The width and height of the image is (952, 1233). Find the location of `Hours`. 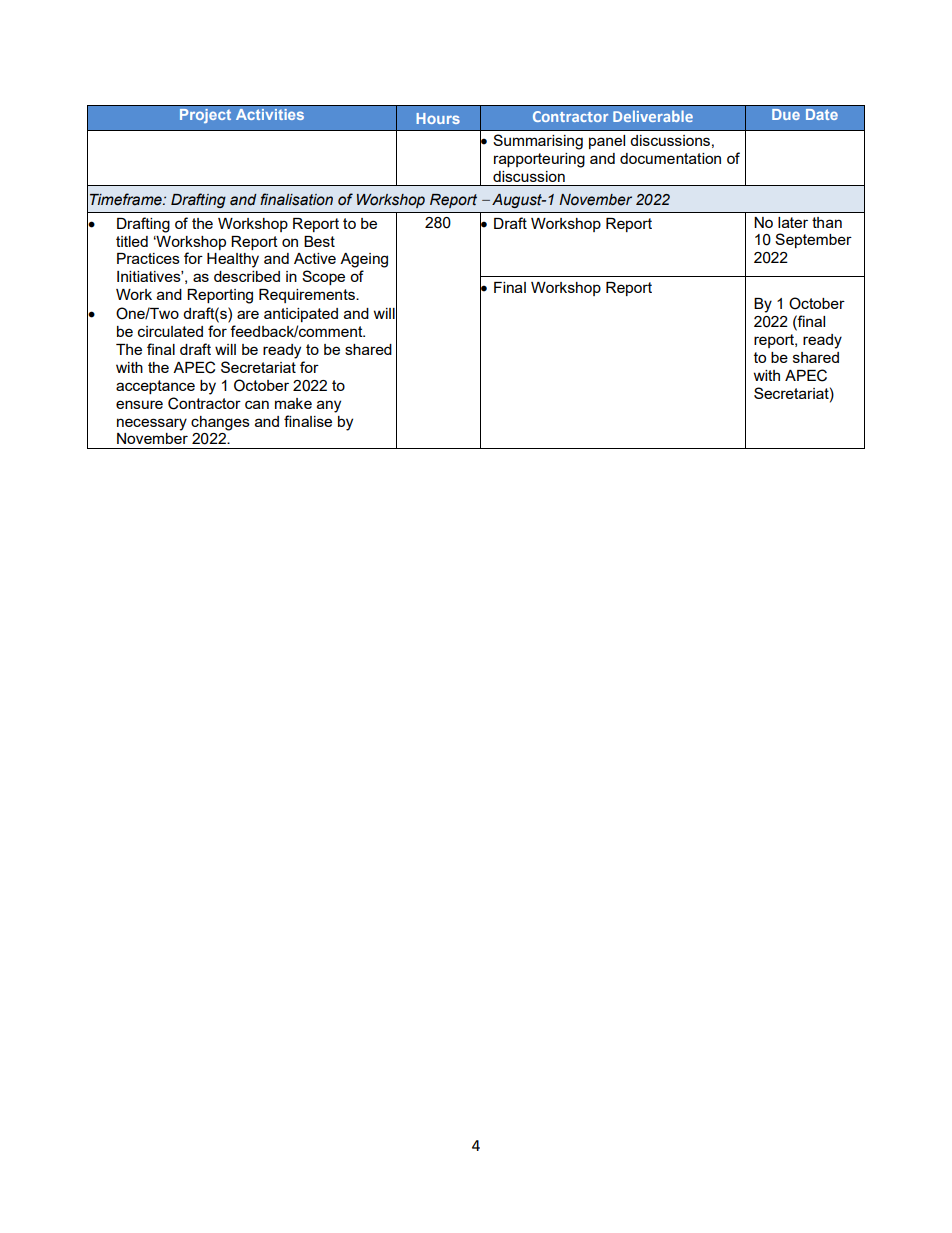

Hours is located at coordinates (438, 118).
